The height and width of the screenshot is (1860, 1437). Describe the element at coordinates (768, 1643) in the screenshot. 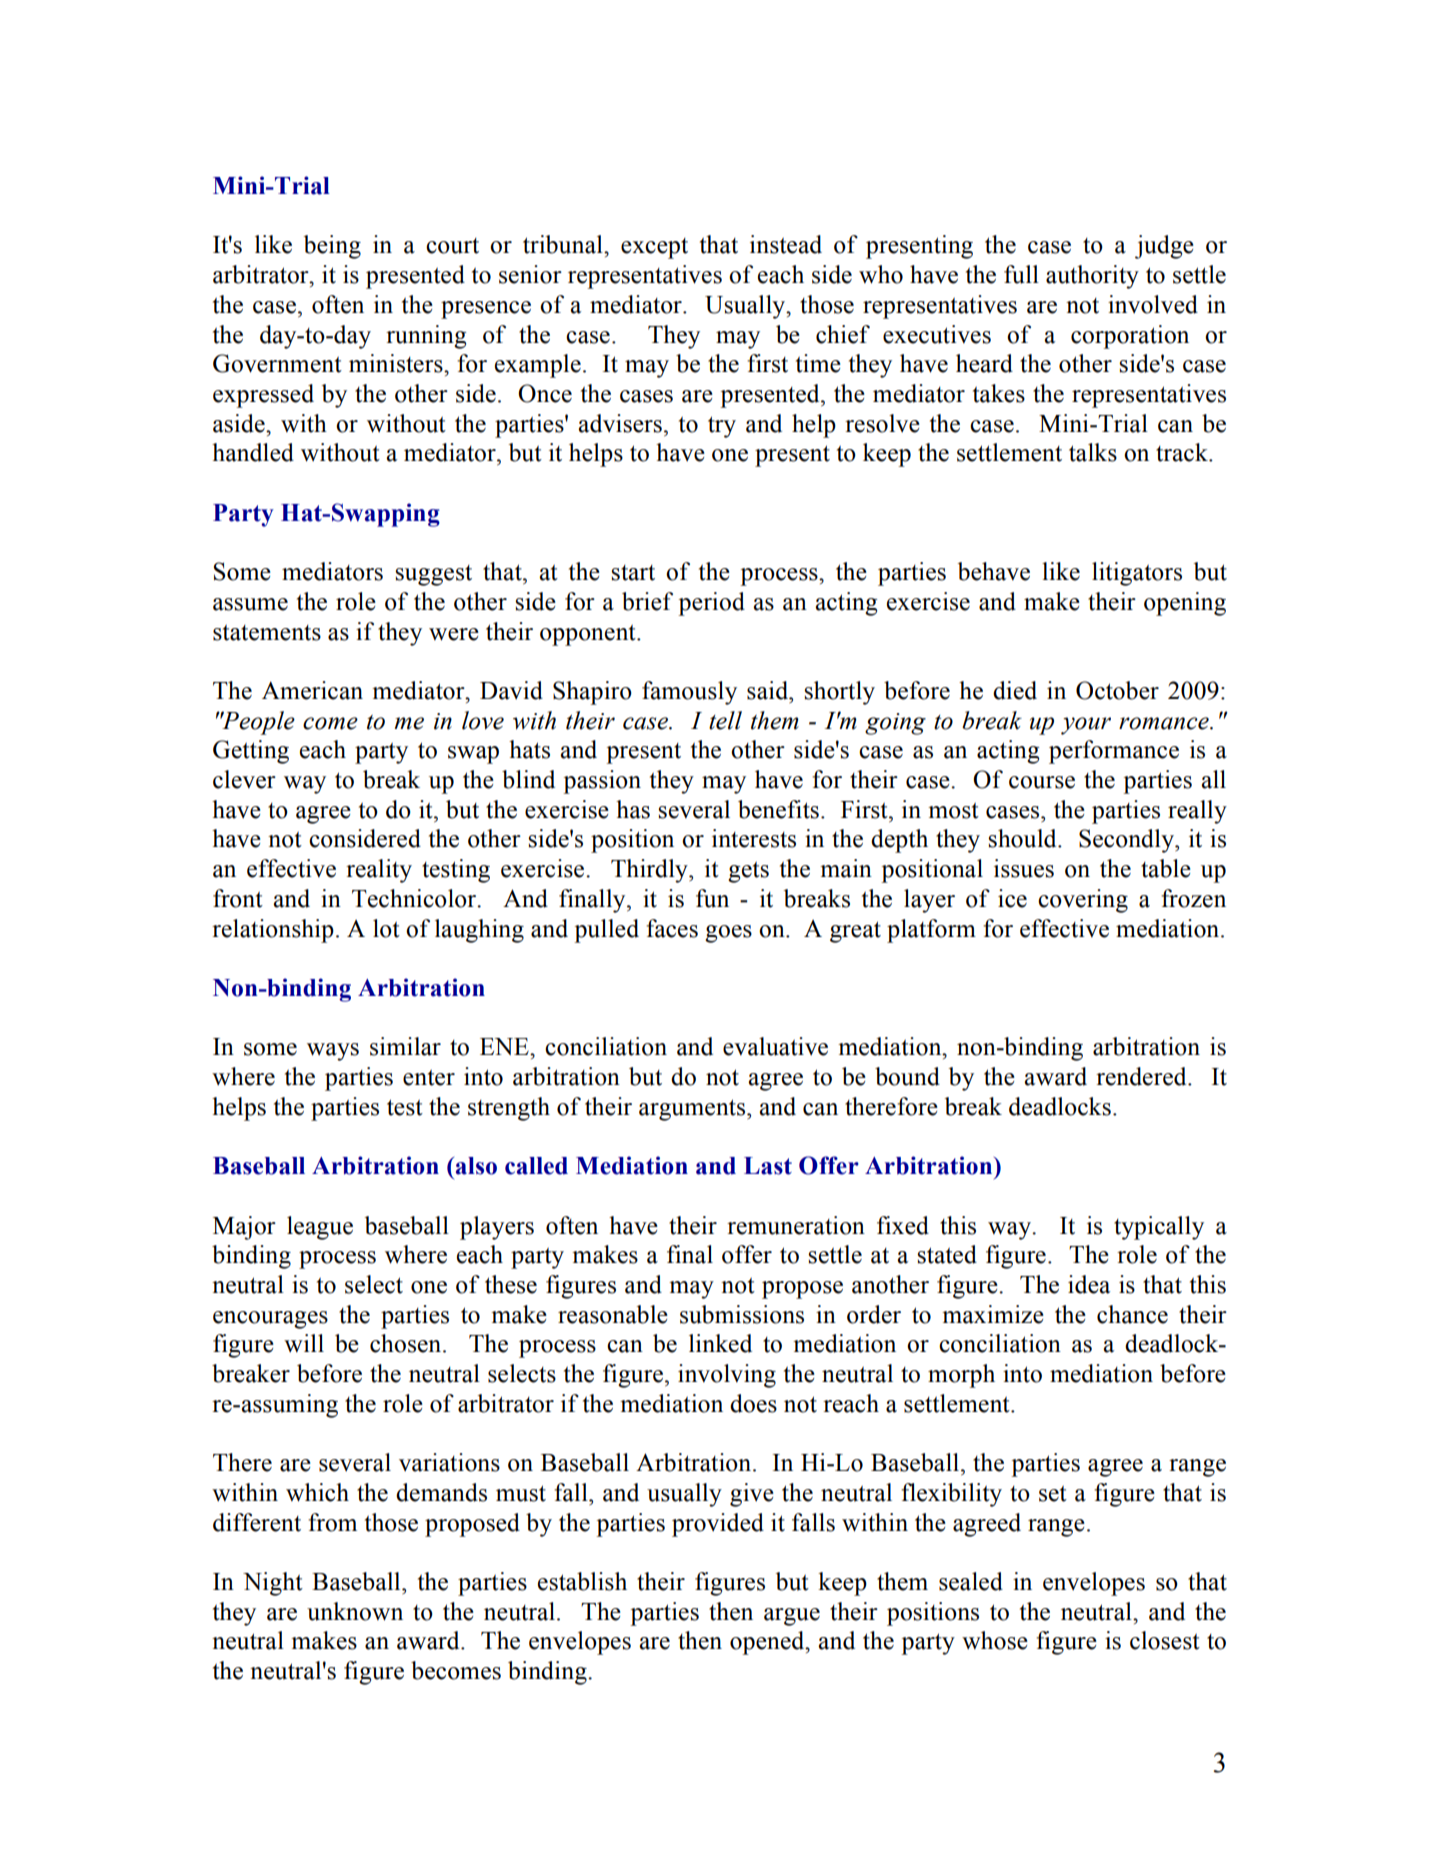

I see `opened` at that location.
